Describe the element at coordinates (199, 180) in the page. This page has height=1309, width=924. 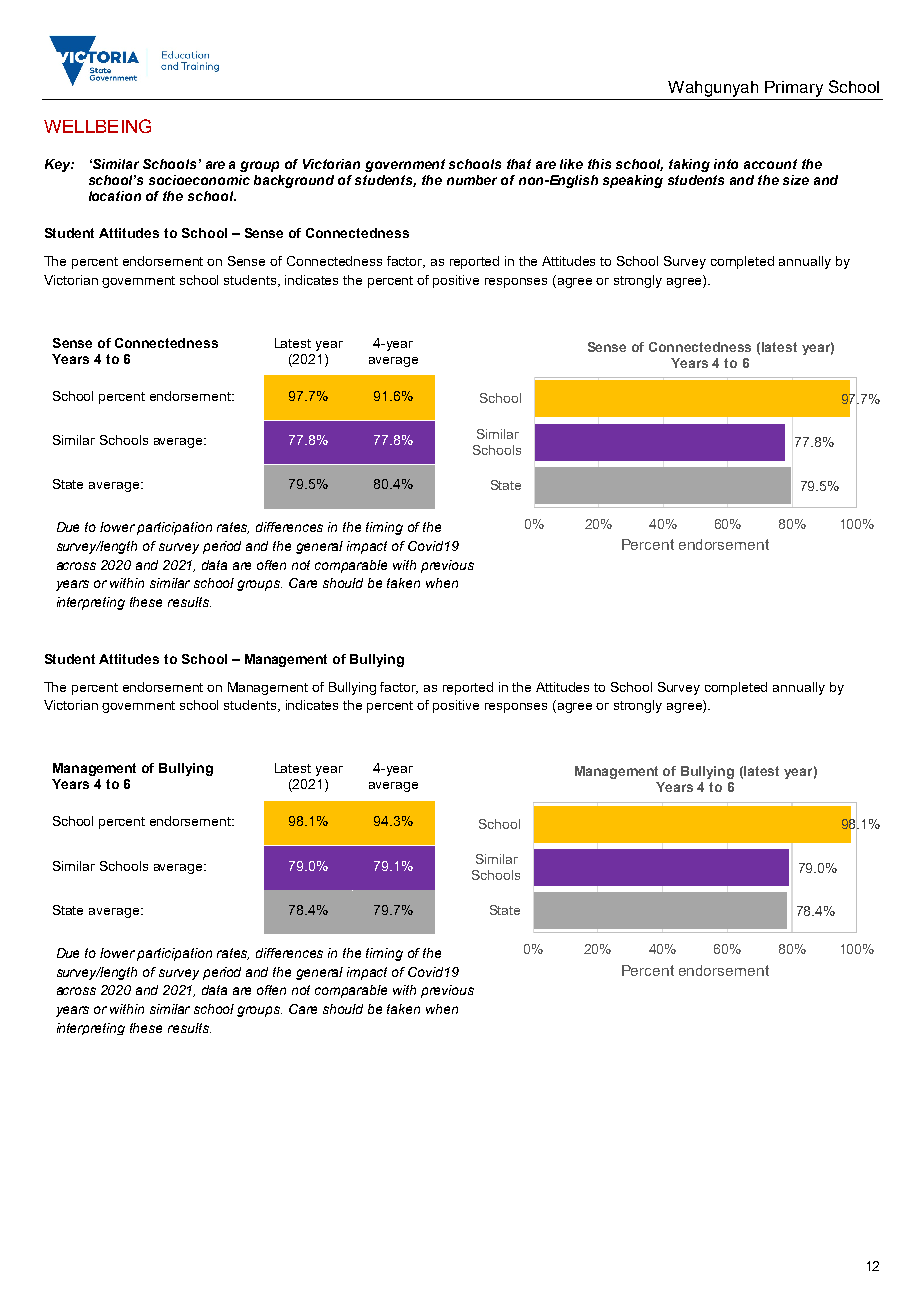
I see `socioeconomic` at that location.
